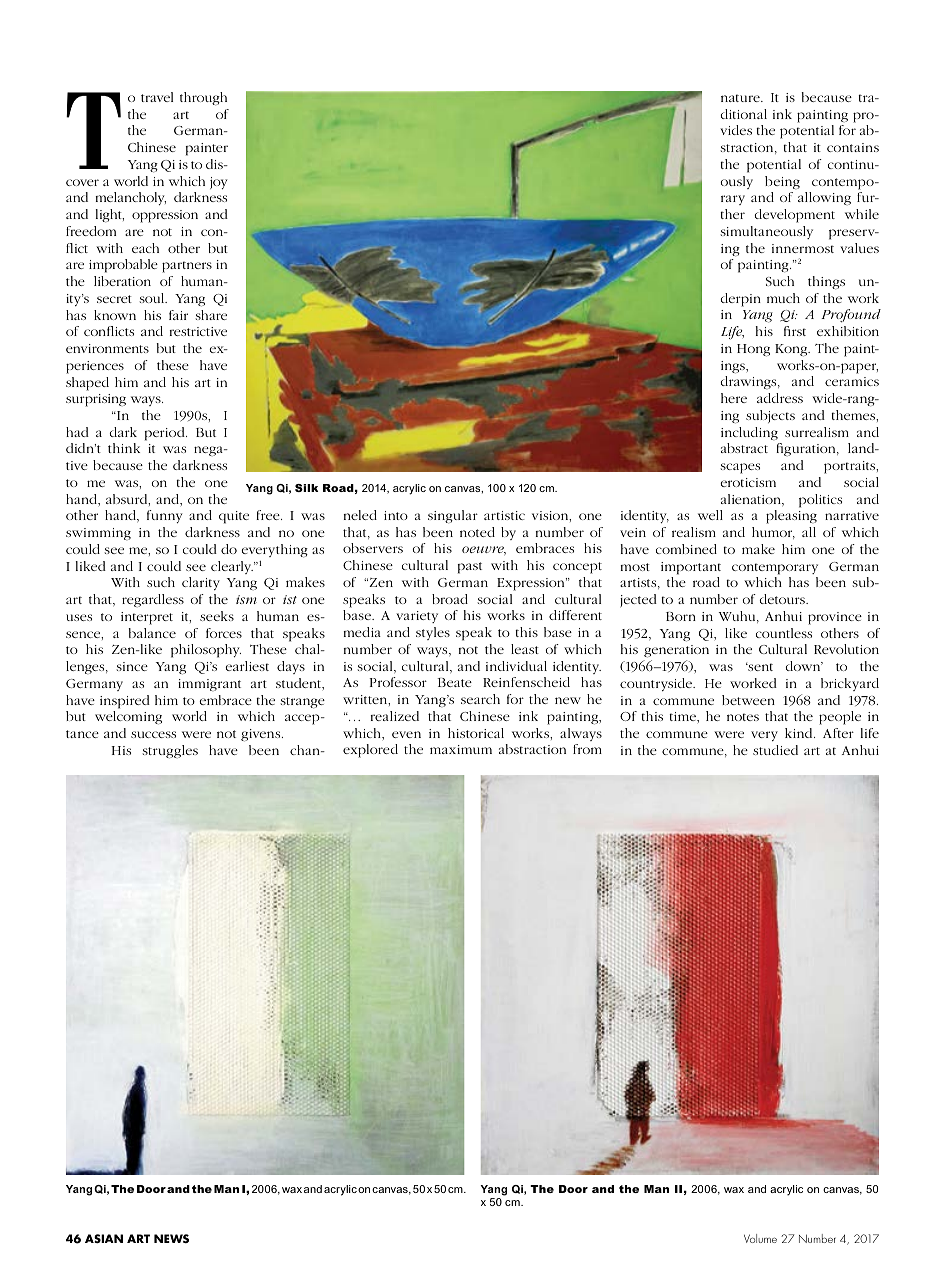  I want to click on search, so click(480, 699).
